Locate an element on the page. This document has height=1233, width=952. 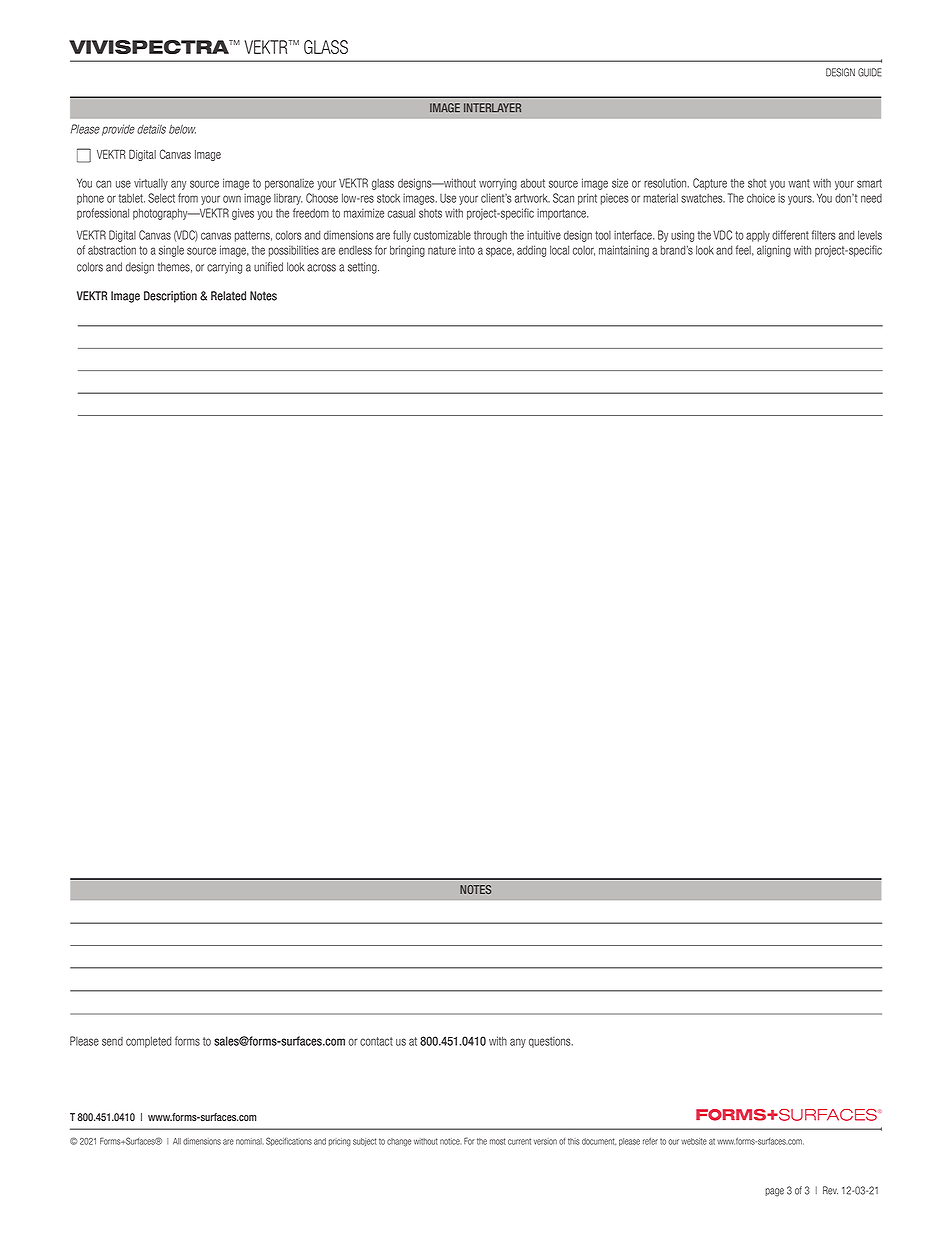
below is located at coordinates (182, 129).
